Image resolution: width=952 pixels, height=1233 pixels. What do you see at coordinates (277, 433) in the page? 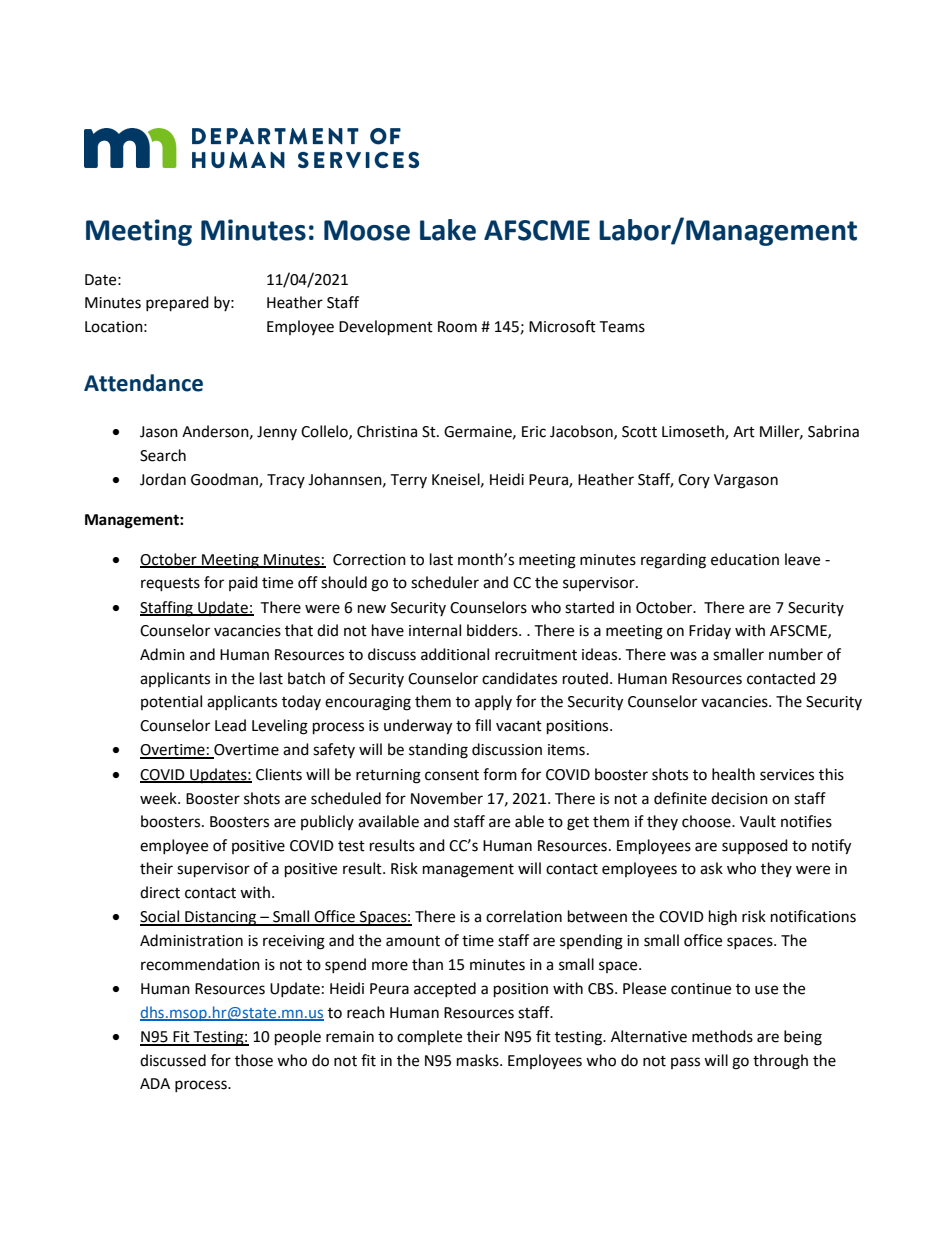
I see `Jenny` at bounding box center [277, 433].
